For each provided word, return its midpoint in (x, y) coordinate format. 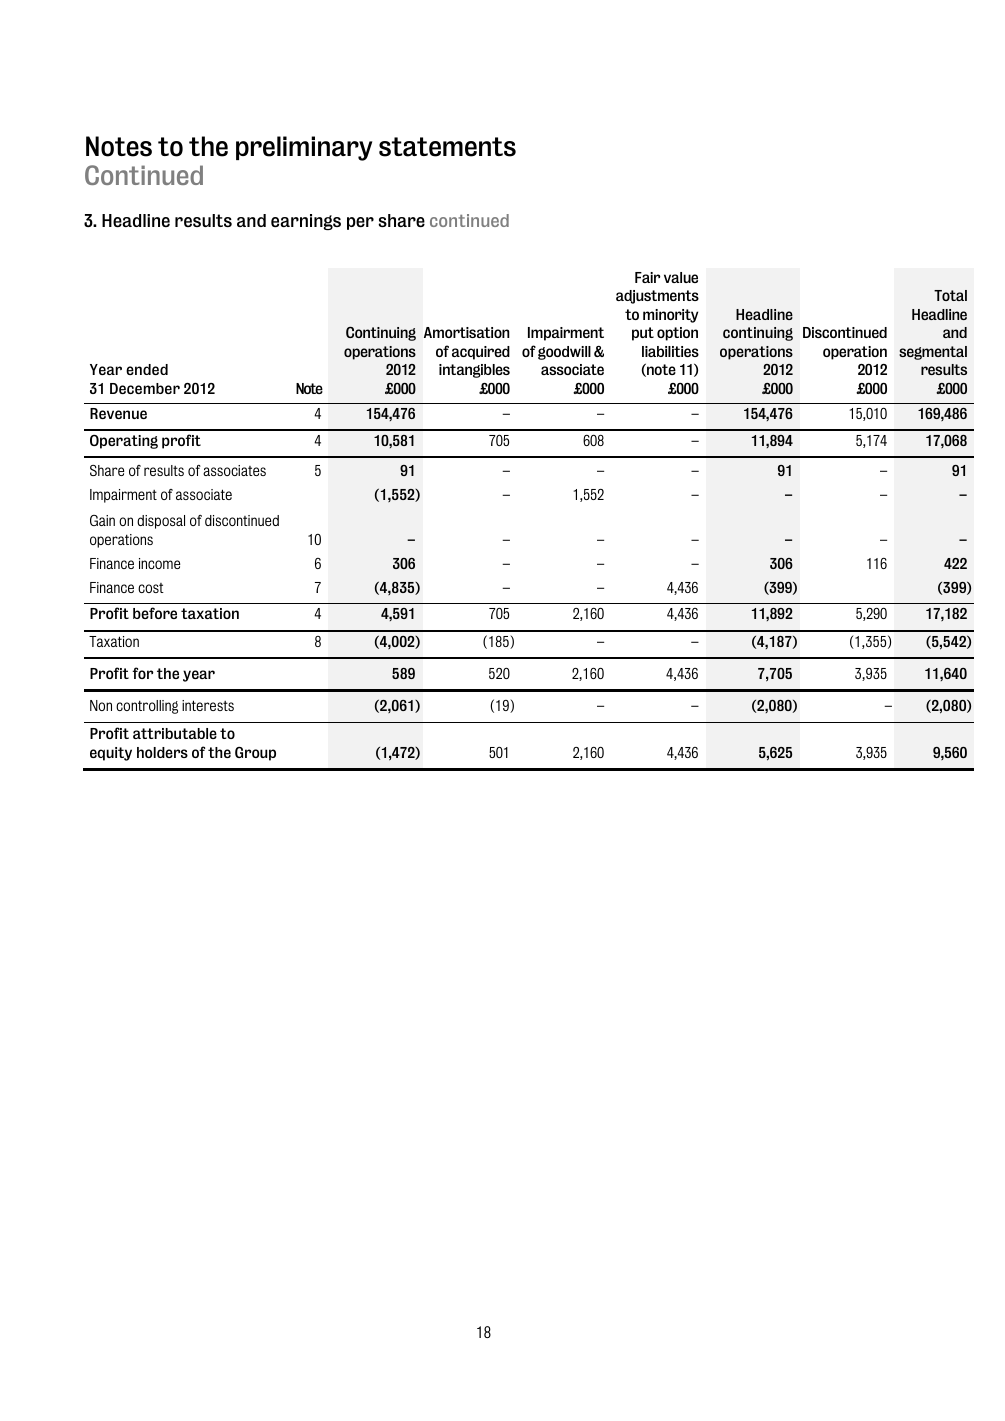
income (159, 563)
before (155, 613)
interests (208, 705)
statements (447, 147)
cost (151, 588)
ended (147, 369)
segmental (933, 353)
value (681, 277)
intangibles (474, 371)
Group (255, 754)
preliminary (304, 148)
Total (950, 295)
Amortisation (467, 332)
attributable (175, 733)
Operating (124, 442)
